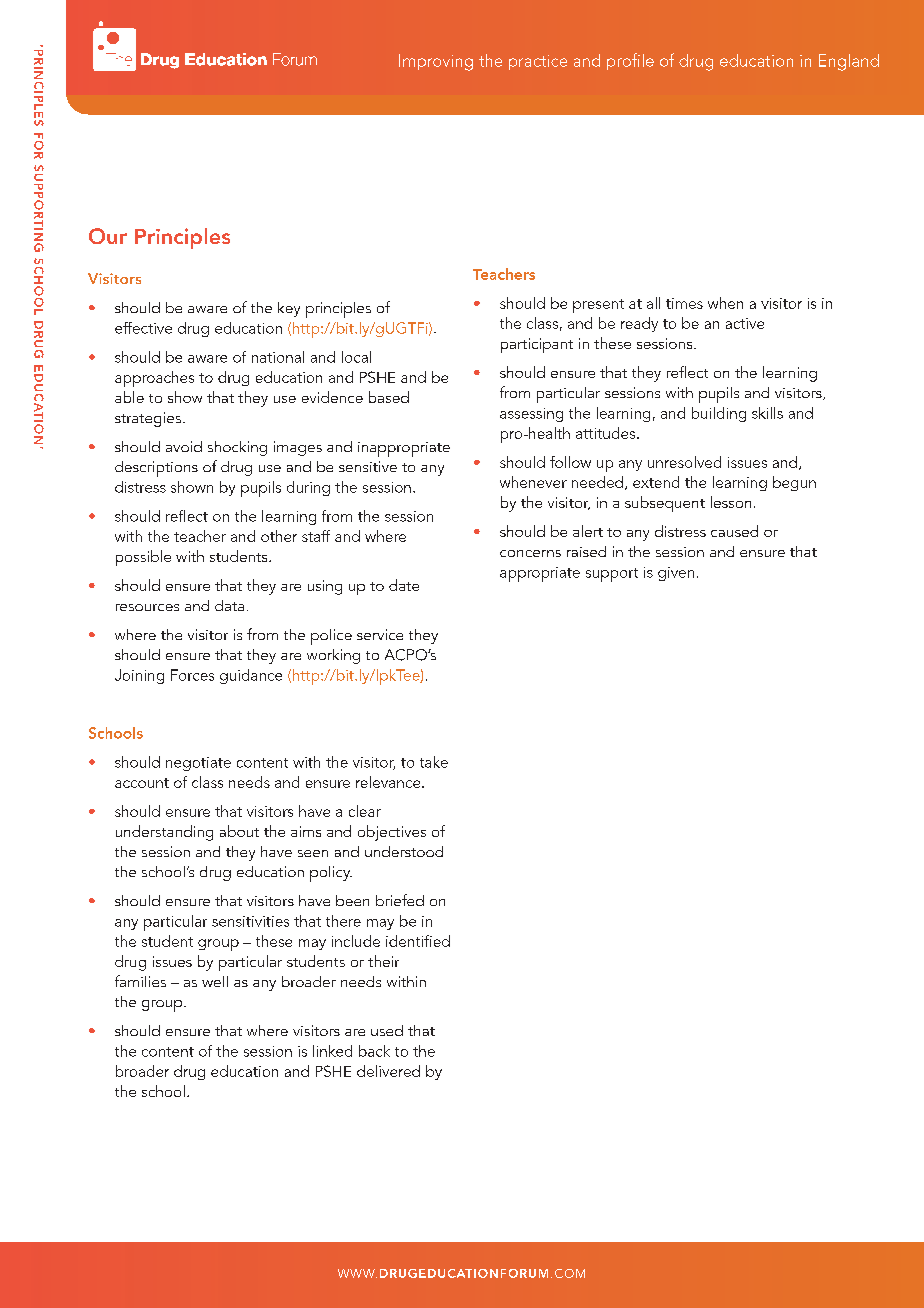 Image resolution: width=924 pixels, height=1308 pixels. Describe the element at coordinates (538, 62) in the document. I see `practice` at that location.
